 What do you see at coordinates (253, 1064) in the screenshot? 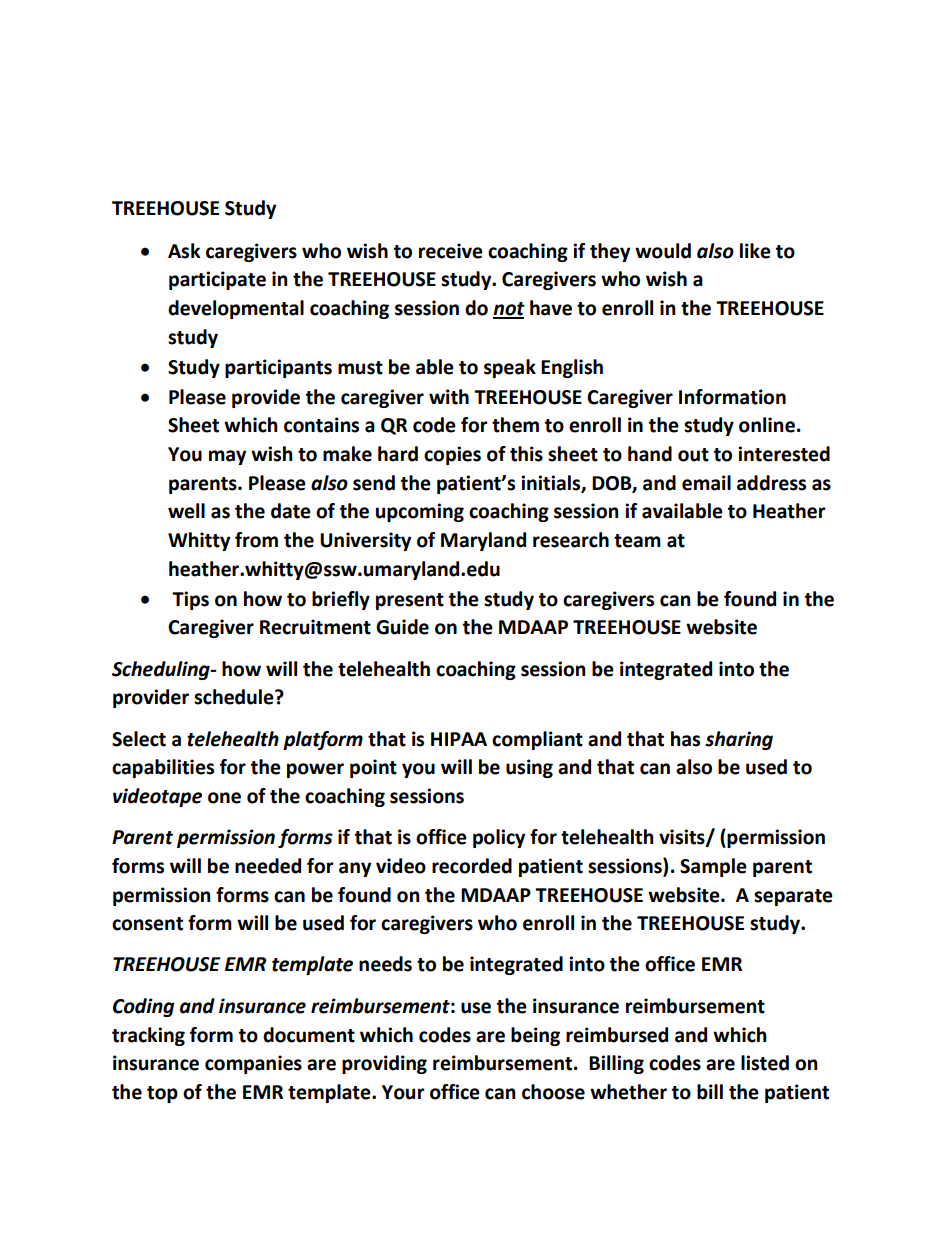
I see `companies` at bounding box center [253, 1064].
